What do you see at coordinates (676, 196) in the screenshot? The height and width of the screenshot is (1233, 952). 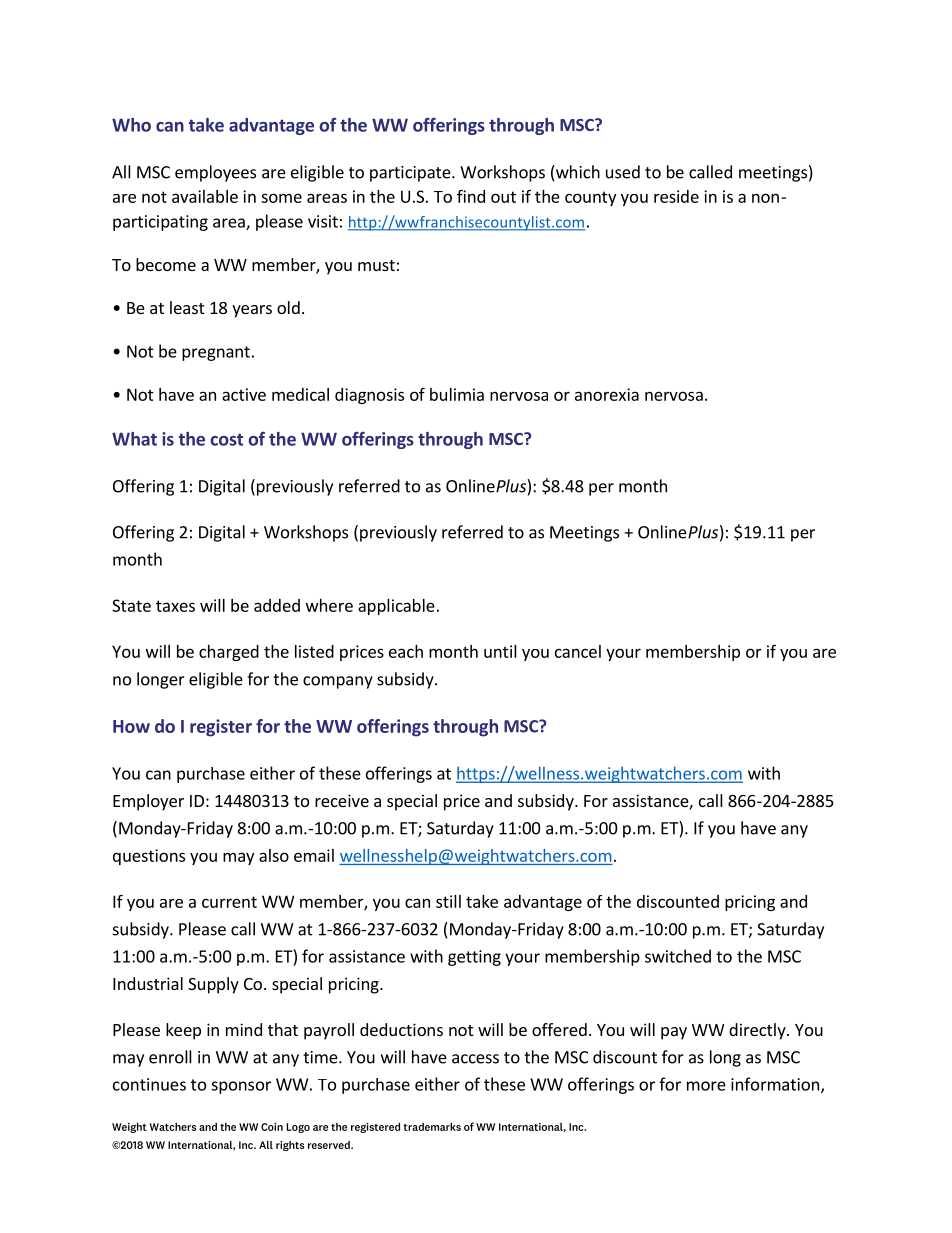 I see `reside` at bounding box center [676, 196].
